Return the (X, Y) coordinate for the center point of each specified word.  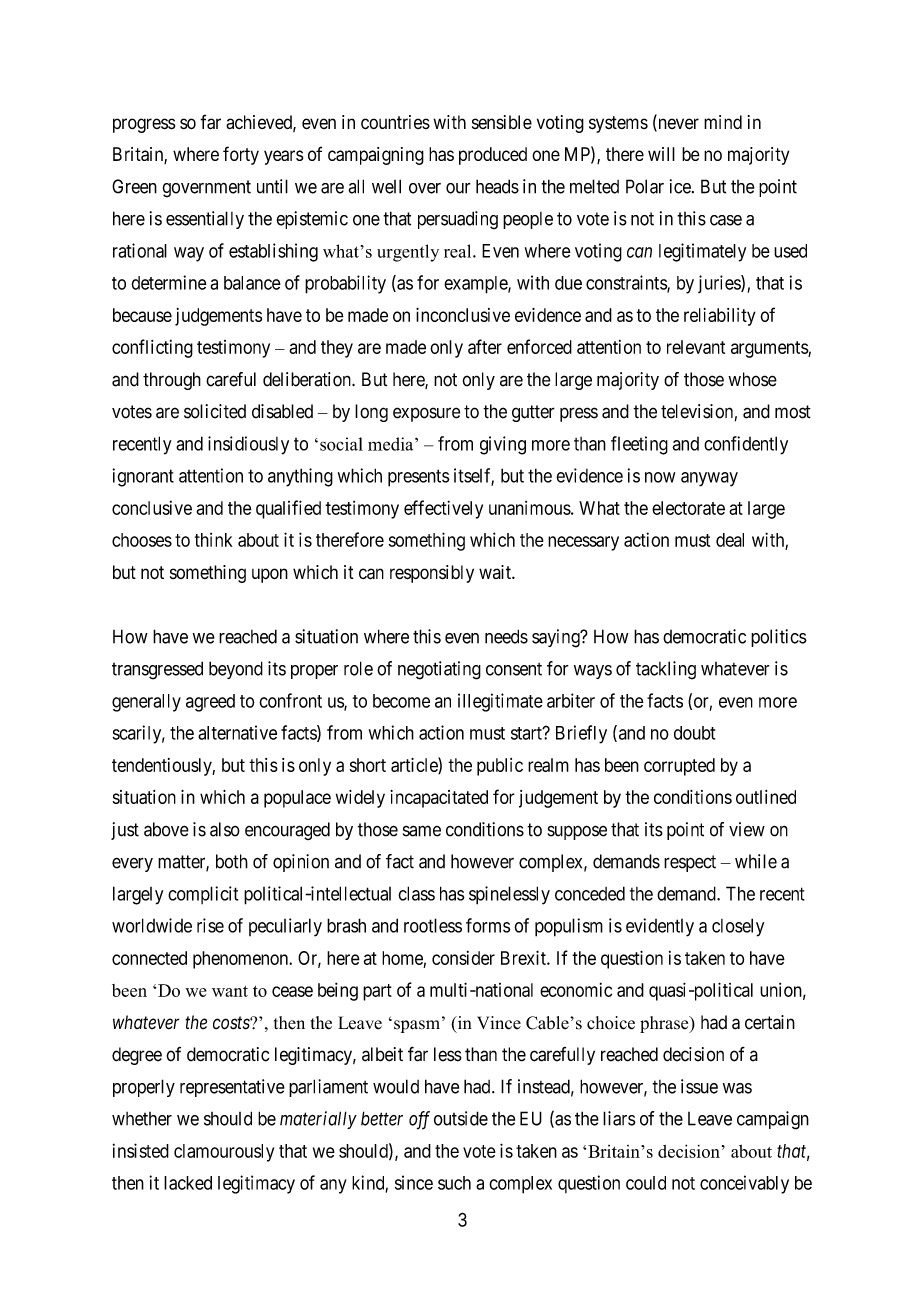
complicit (203, 895)
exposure (426, 414)
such (454, 1183)
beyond (236, 670)
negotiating (439, 670)
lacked (188, 1183)
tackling (666, 670)
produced (493, 156)
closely (738, 927)
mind (723, 122)
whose (752, 379)
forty (241, 155)
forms (488, 925)
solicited (215, 411)
